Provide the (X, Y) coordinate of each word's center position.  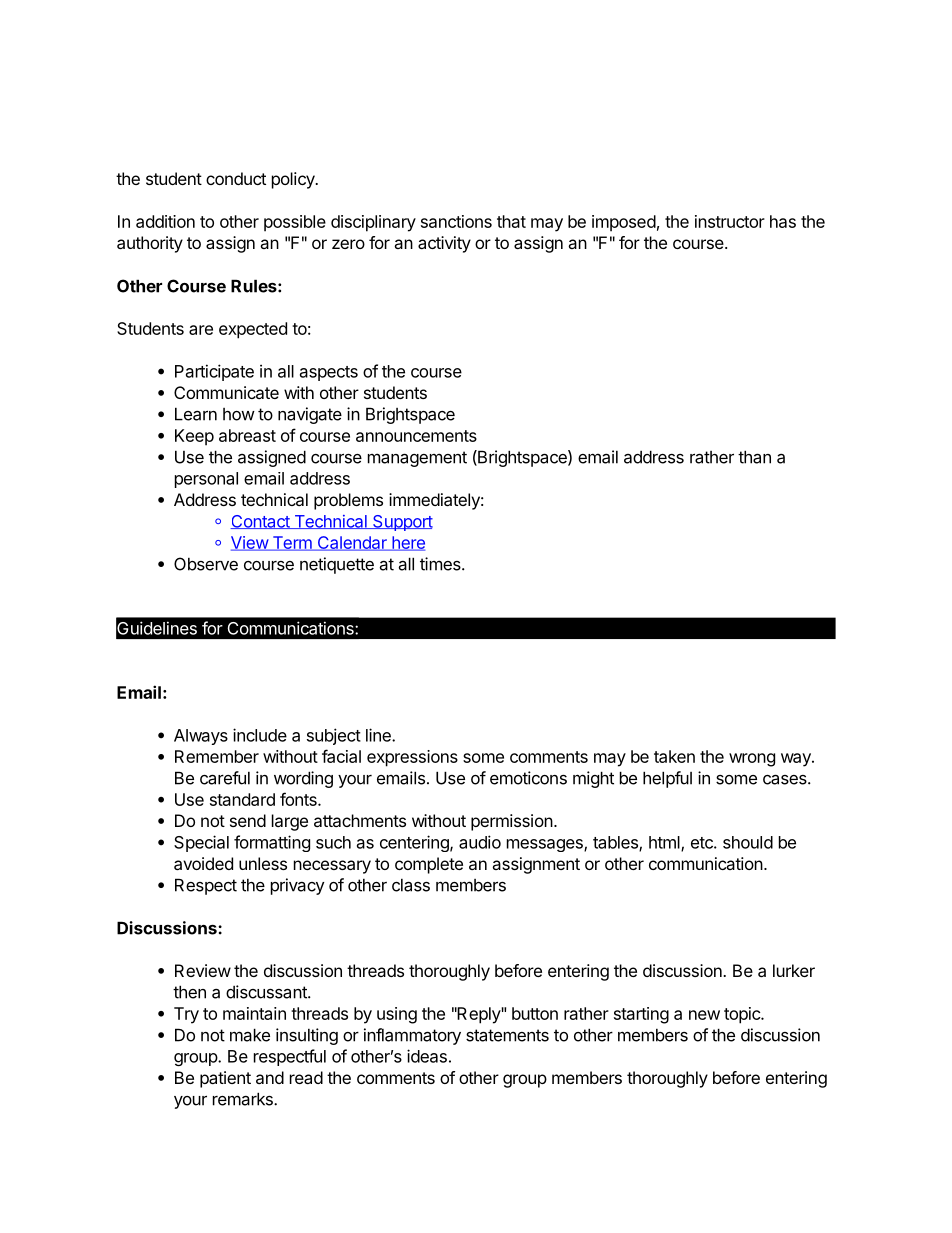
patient (225, 1079)
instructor (730, 221)
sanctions (456, 221)
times (441, 564)
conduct (236, 178)
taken (674, 756)
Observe (206, 564)
